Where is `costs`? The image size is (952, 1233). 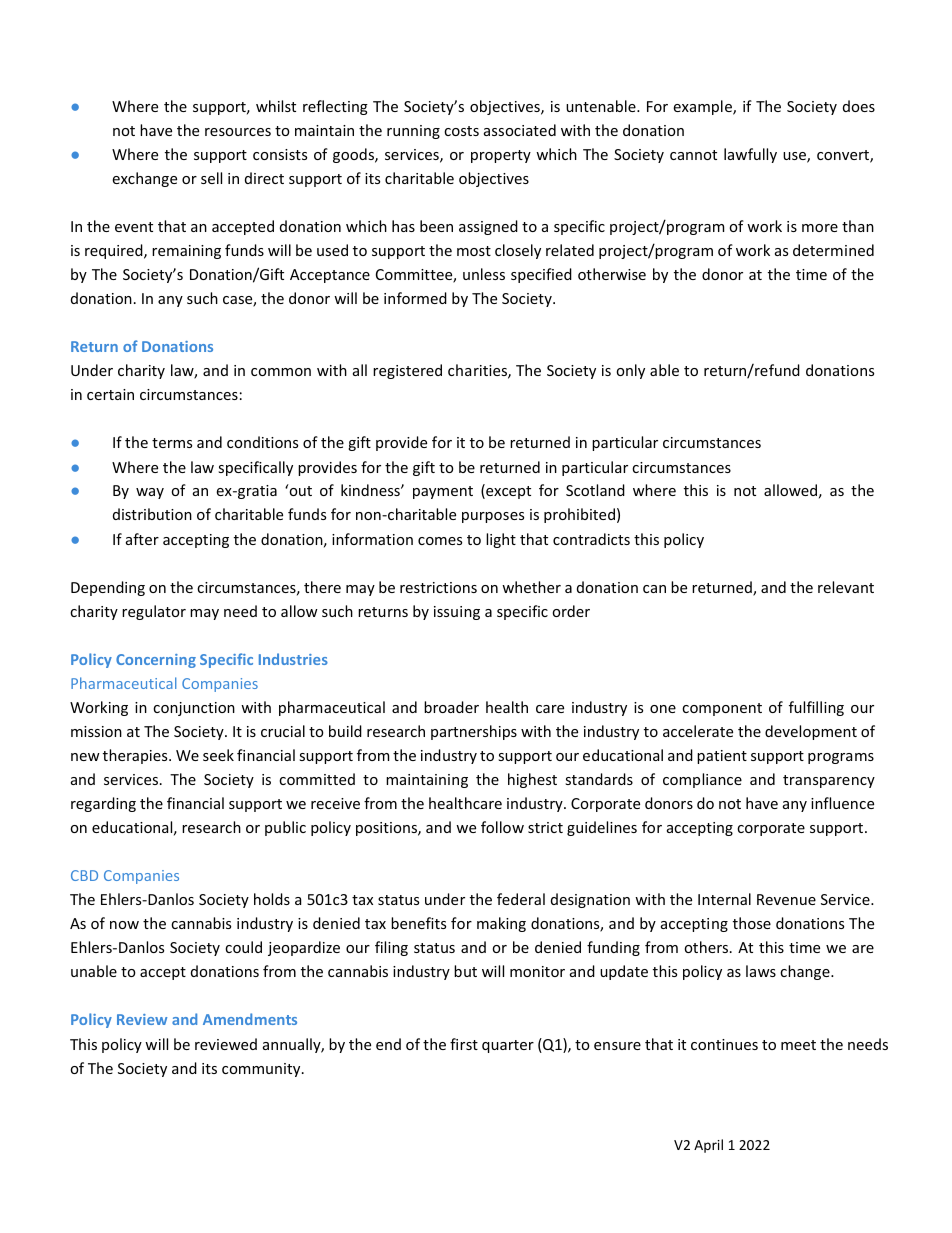 costs is located at coordinates (461, 131).
